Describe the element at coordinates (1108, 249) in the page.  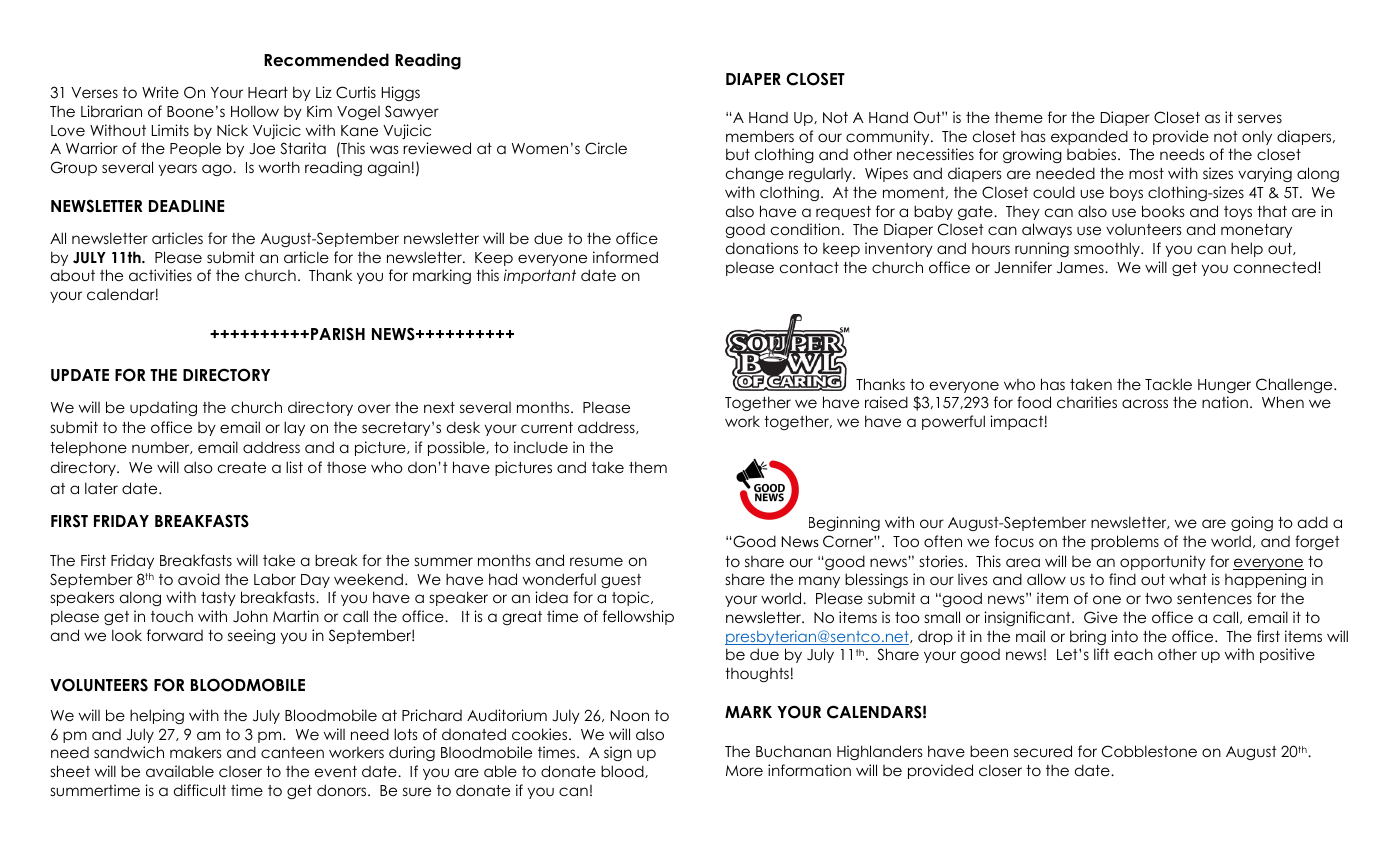
I see `smoothly` at that location.
